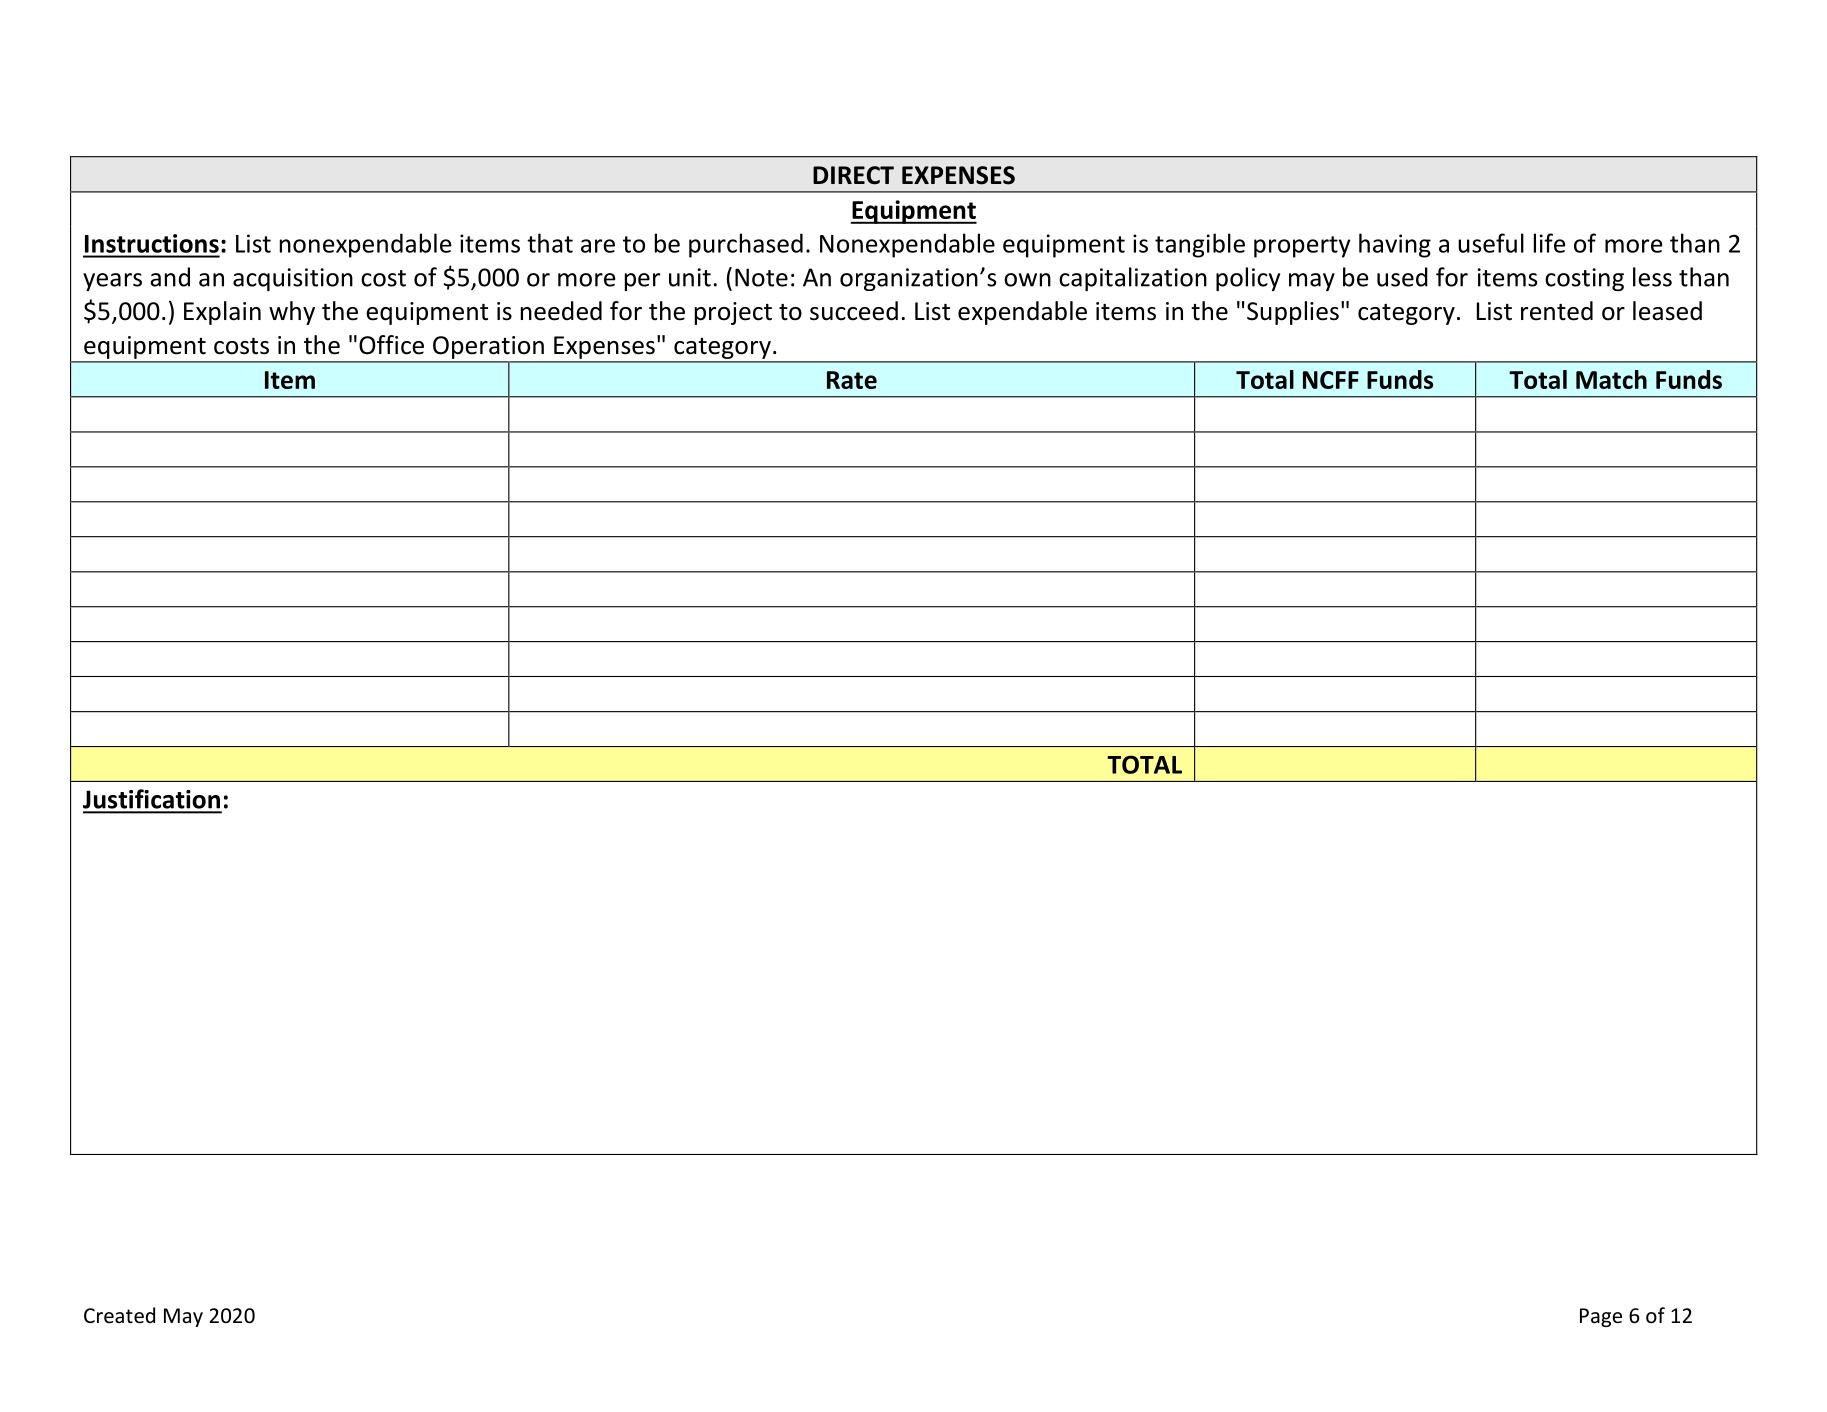 The image size is (1827, 1412). I want to click on leased, so click(1667, 311).
